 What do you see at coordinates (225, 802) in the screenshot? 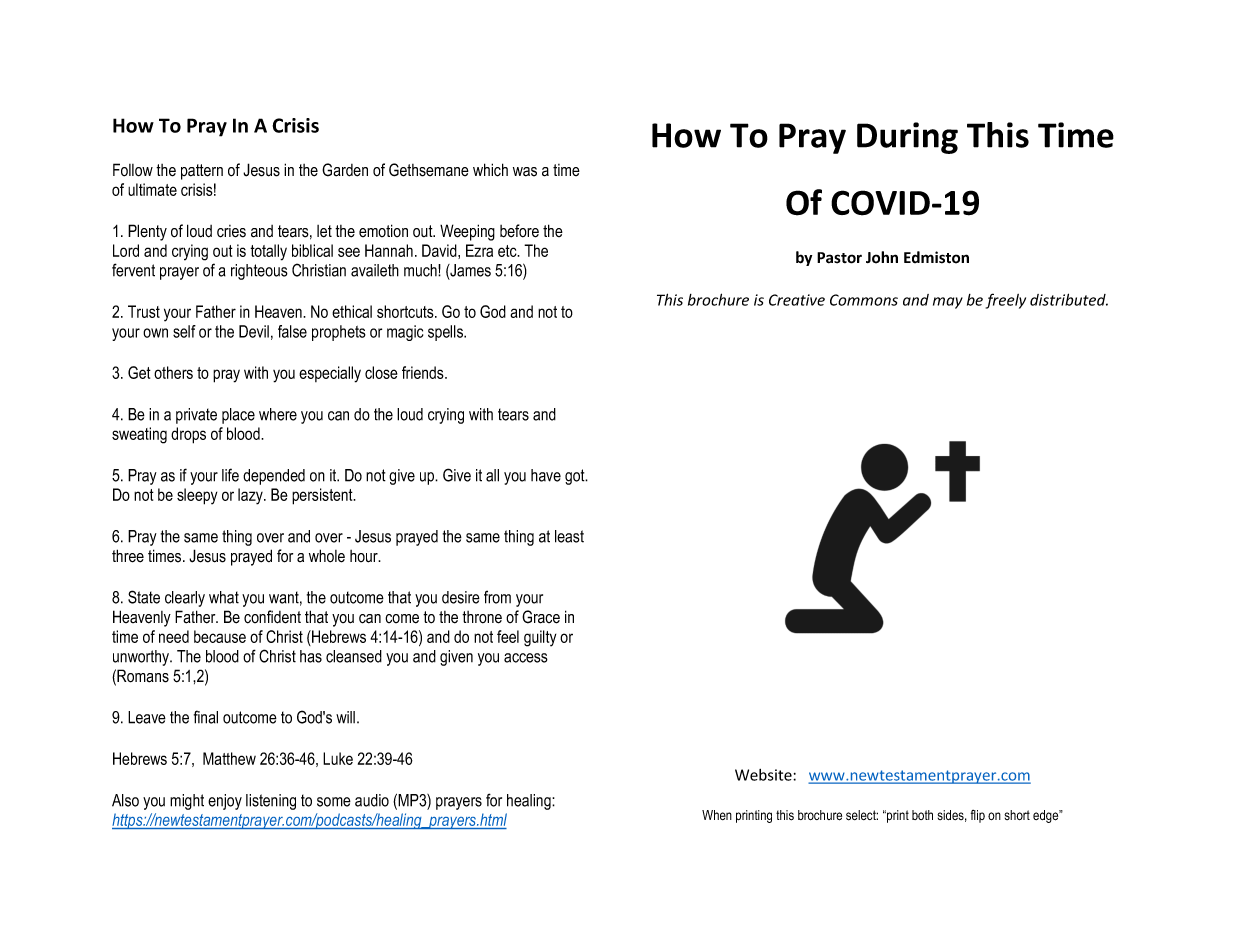
I see `enjoy` at bounding box center [225, 802].
